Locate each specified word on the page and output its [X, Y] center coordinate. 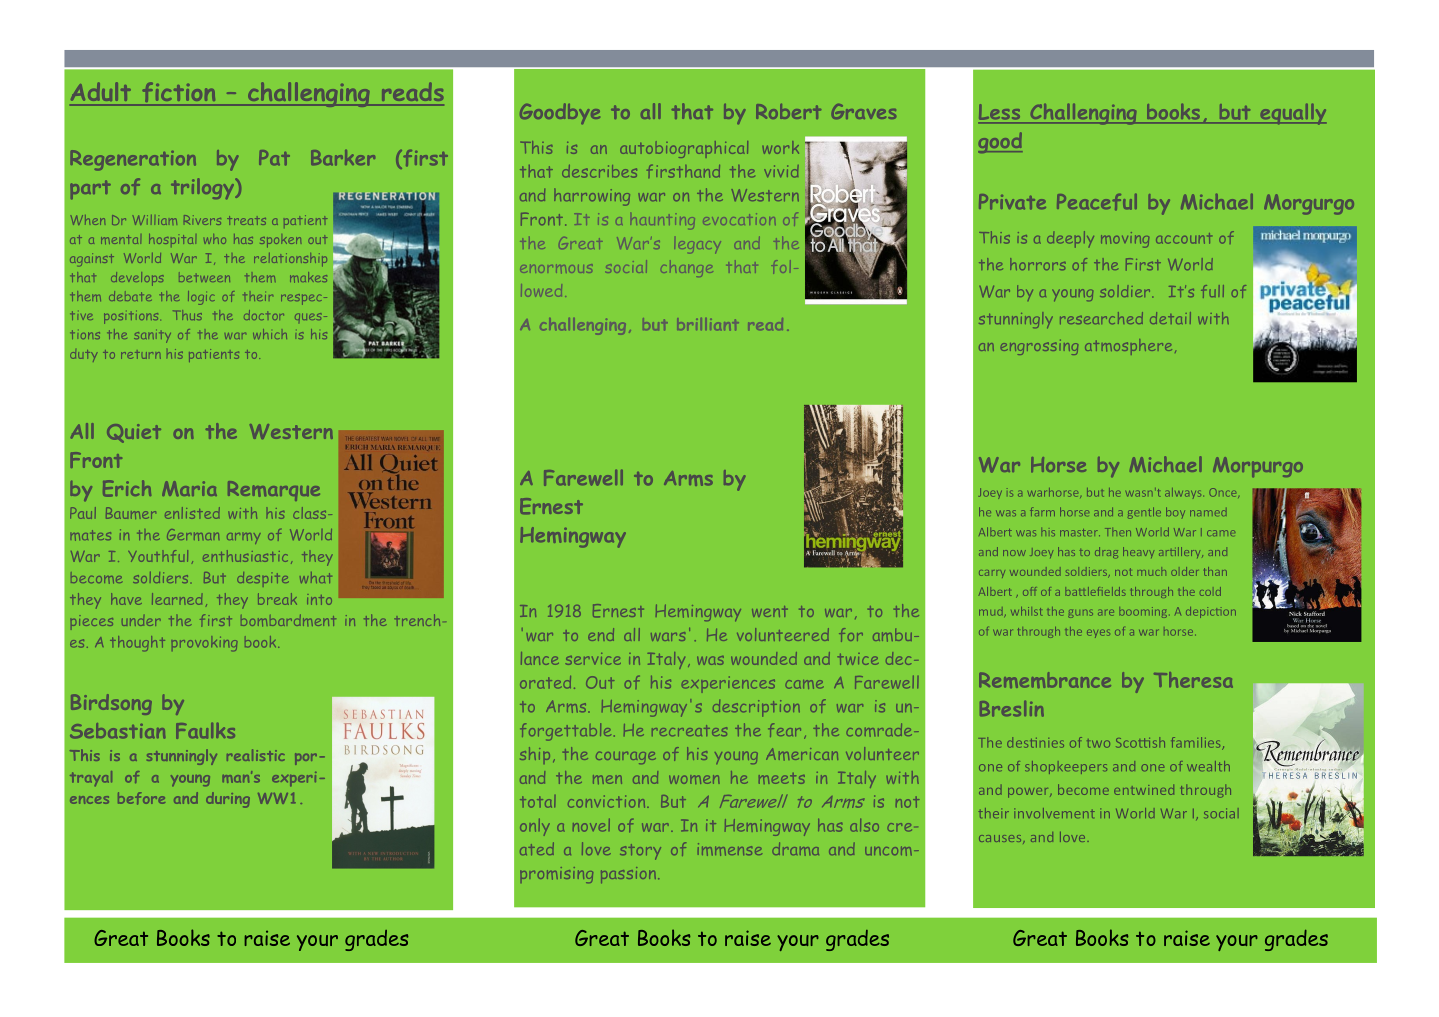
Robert [788, 111]
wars [668, 636]
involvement [1054, 813]
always [1183, 493]
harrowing [592, 197]
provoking [204, 643]
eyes [1098, 634]
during [228, 800]
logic [201, 298]
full [1212, 291]
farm [1042, 511]
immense [730, 849]
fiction [179, 93]
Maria [189, 488]
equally [1292, 114]
